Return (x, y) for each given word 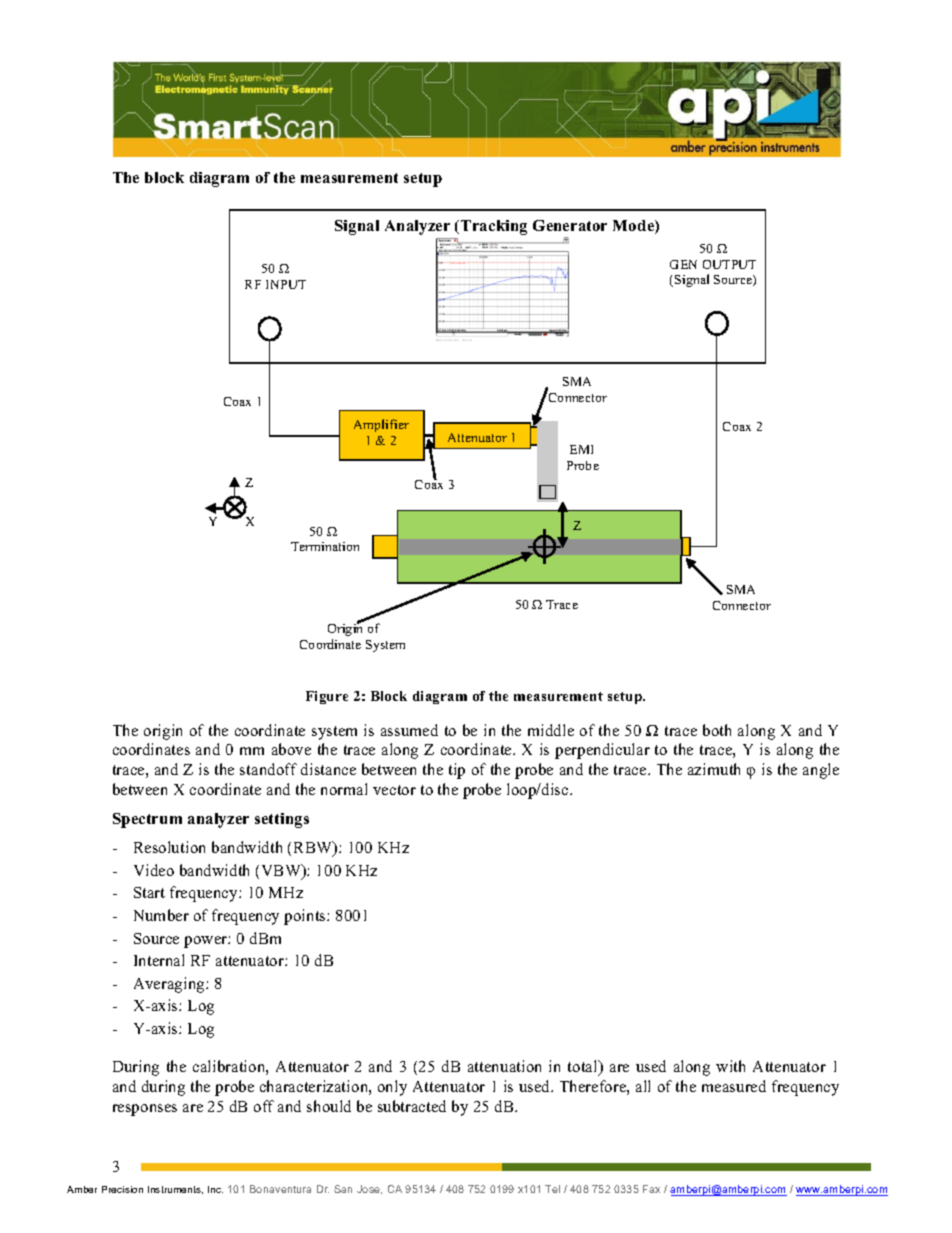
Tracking (494, 227)
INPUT (286, 284)
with (730, 1066)
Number (161, 915)
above (291, 749)
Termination (325, 546)
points (306, 917)
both (717, 730)
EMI (581, 449)
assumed (409, 730)
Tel (552, 1189)
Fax (651, 1189)
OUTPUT (729, 264)
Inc (215, 1189)
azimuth (714, 769)
